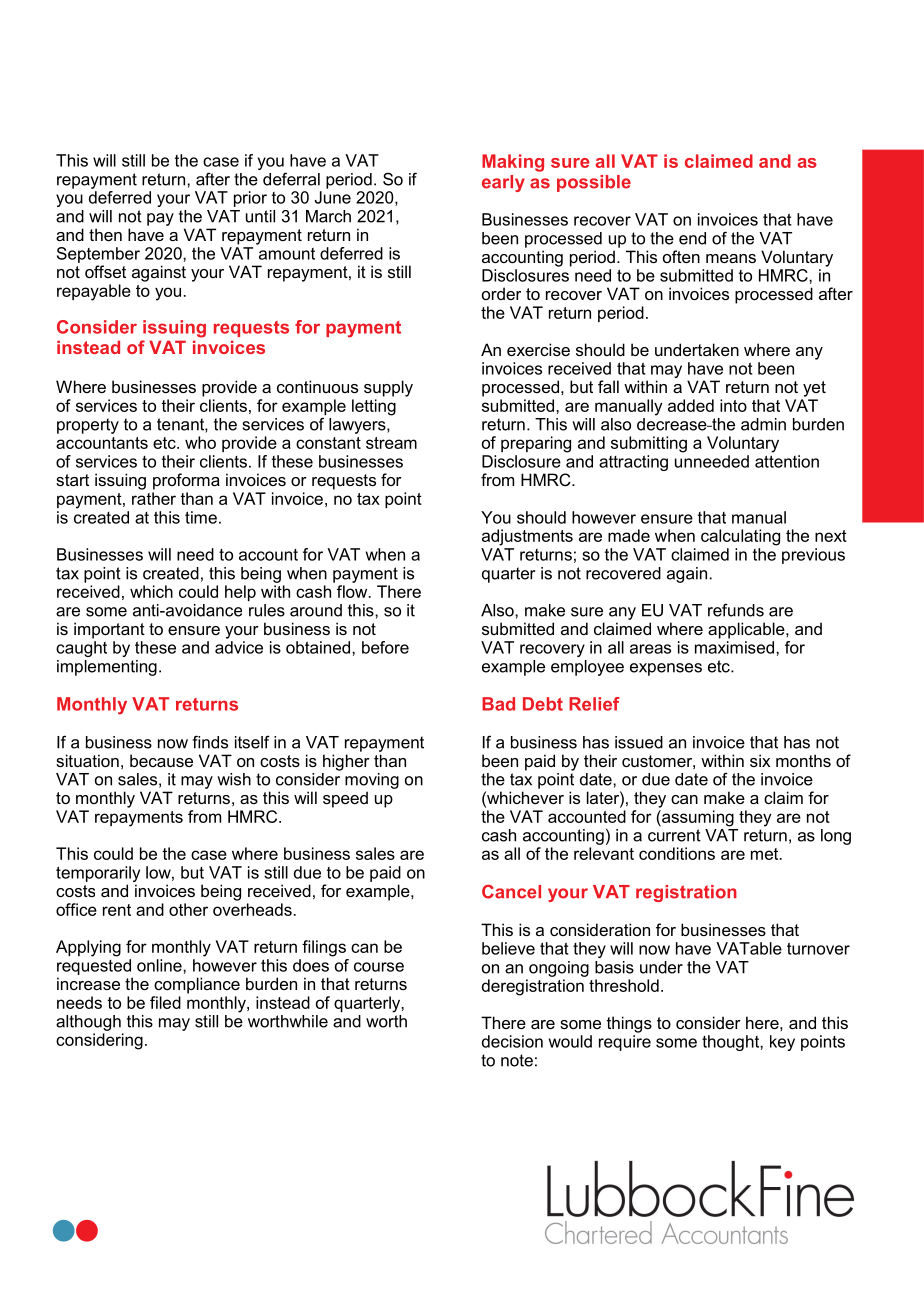  What do you see at coordinates (372, 781) in the screenshot?
I see `moving` at bounding box center [372, 781].
